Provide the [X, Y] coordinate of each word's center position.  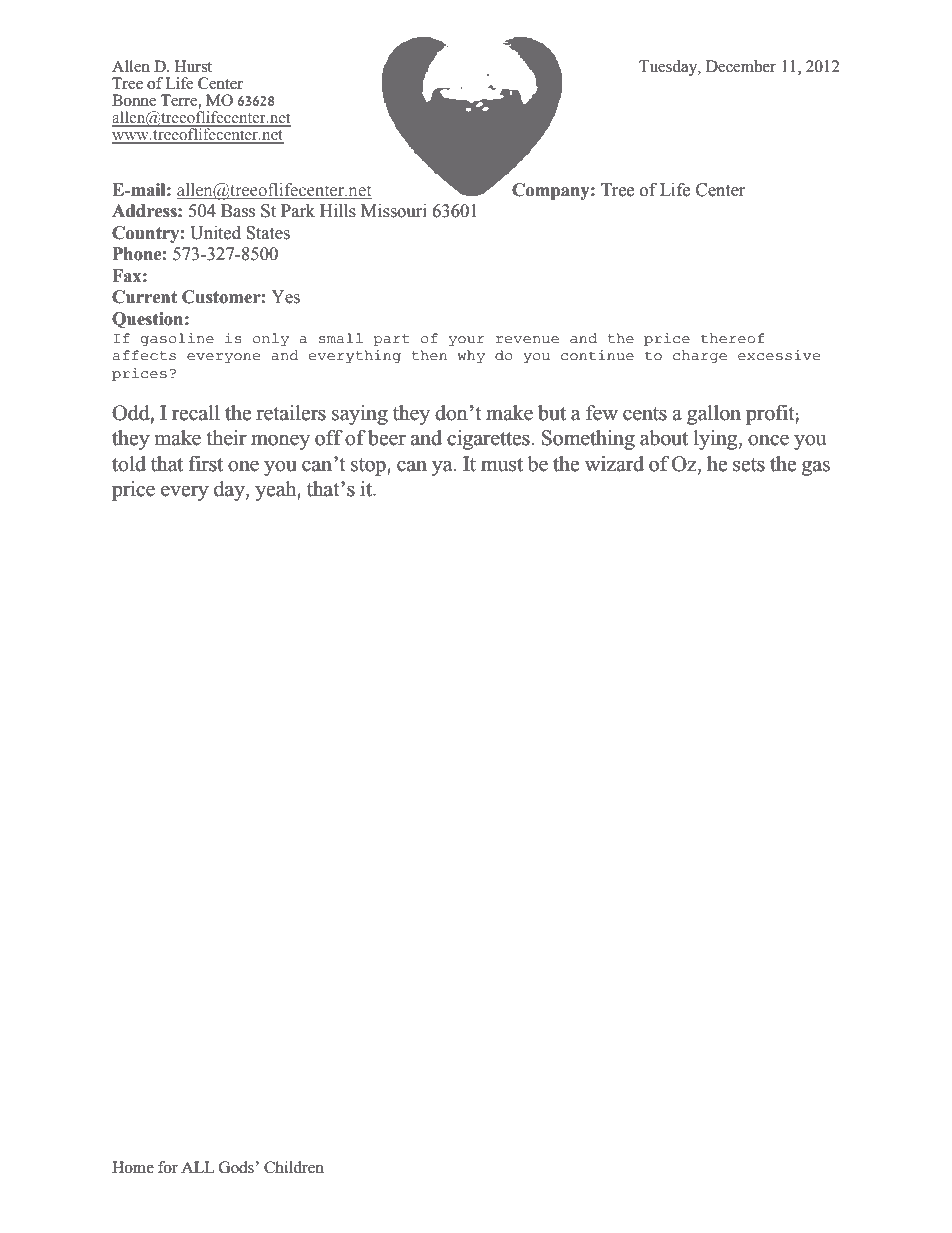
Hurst [193, 66]
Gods [236, 1167]
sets [749, 465]
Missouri [394, 211]
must [502, 465]
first [206, 464]
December [741, 66]
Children [294, 1167]
